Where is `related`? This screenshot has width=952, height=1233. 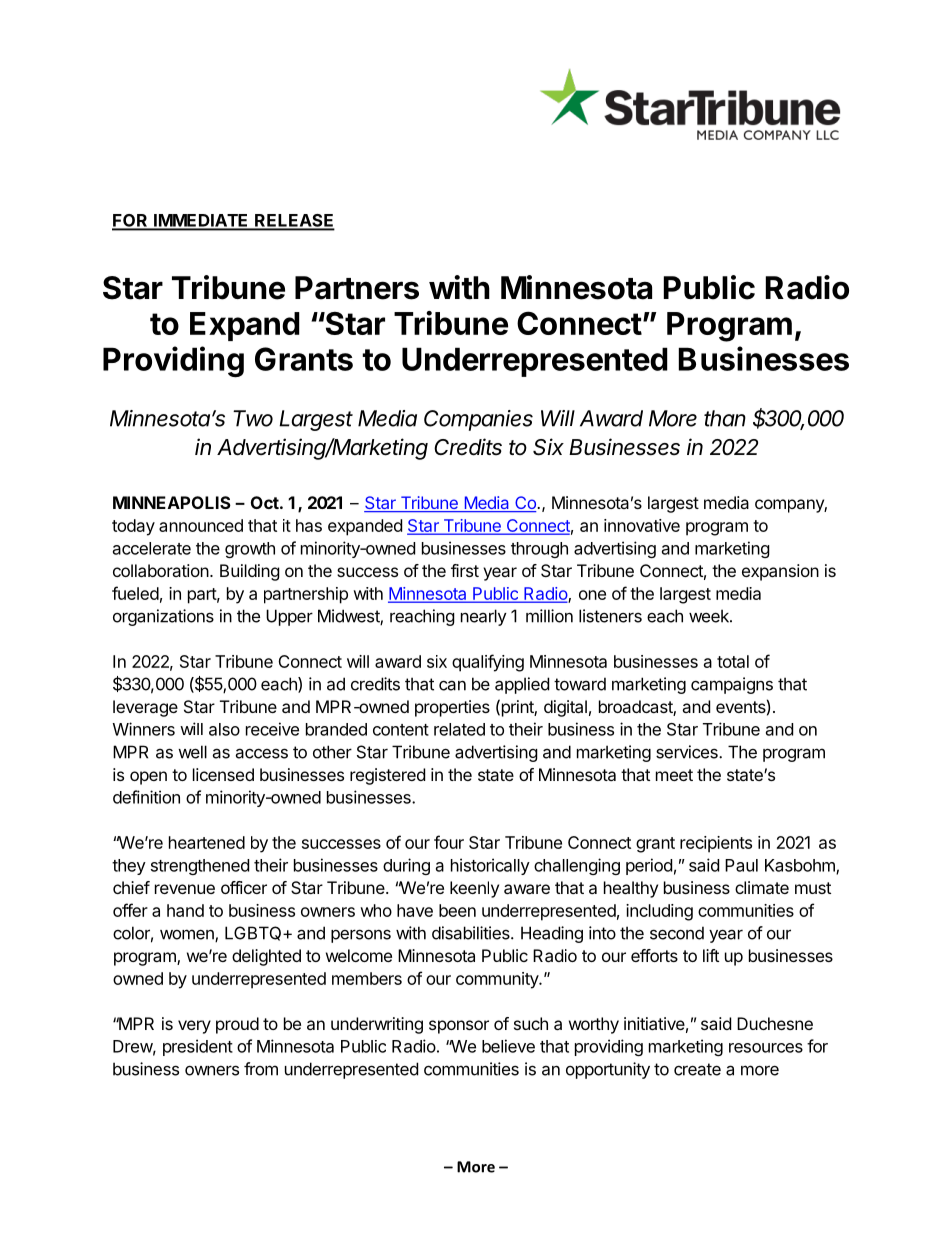 related is located at coordinates (459, 729).
